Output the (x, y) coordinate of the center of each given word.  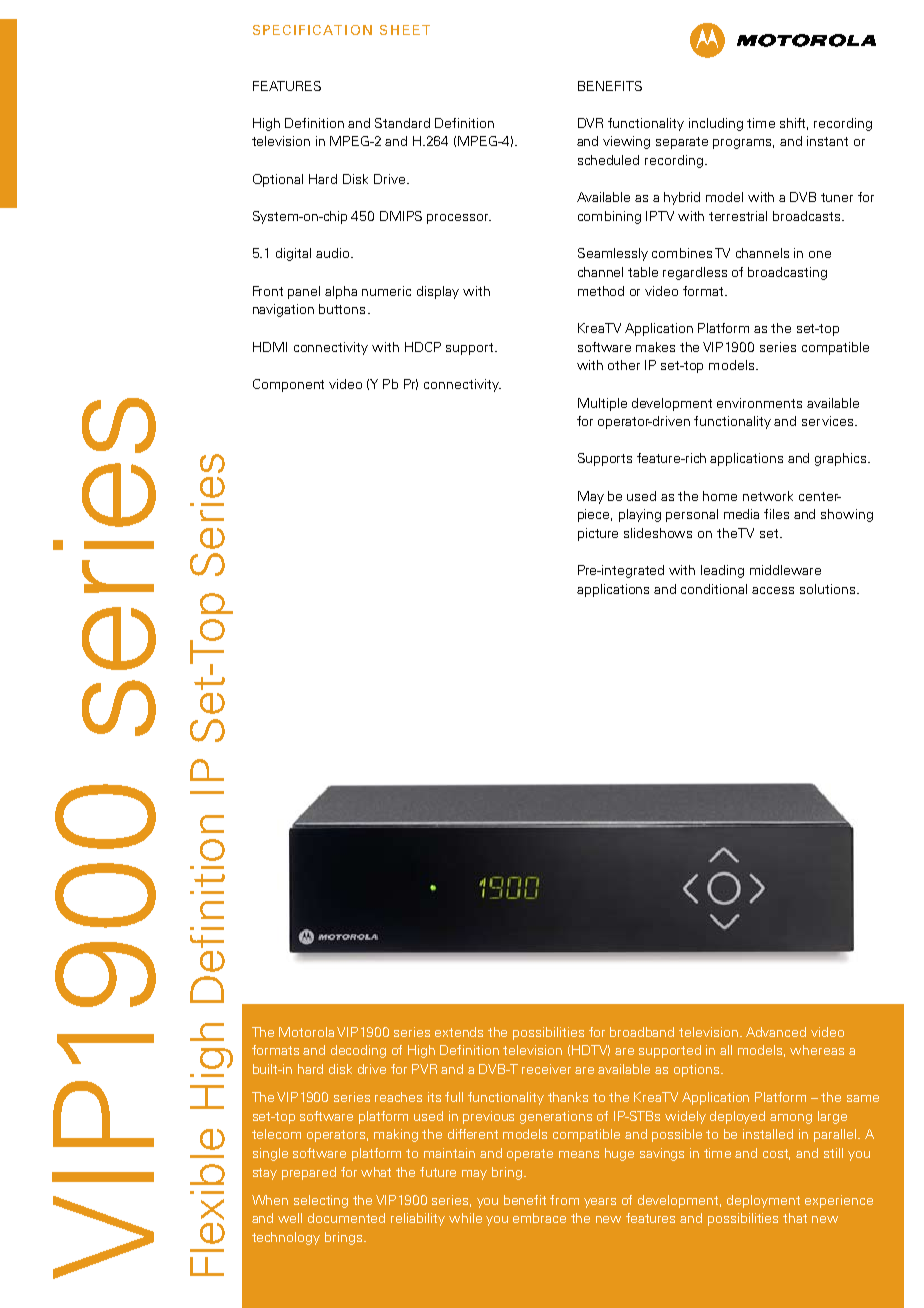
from (564, 1200)
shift (794, 124)
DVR (590, 123)
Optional (278, 180)
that (795, 1218)
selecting (321, 1201)
